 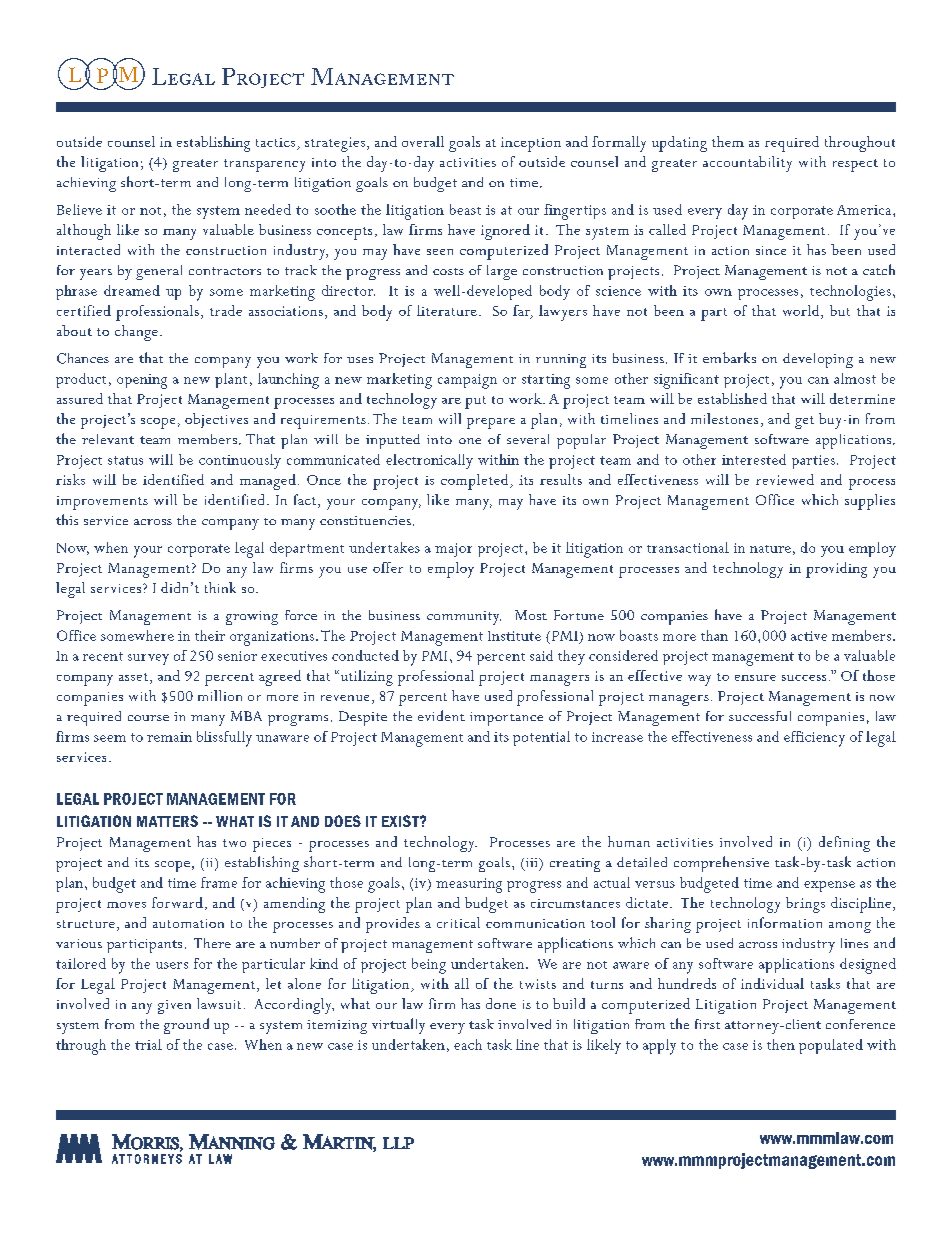 I want to click on providing, so click(x=836, y=570).
